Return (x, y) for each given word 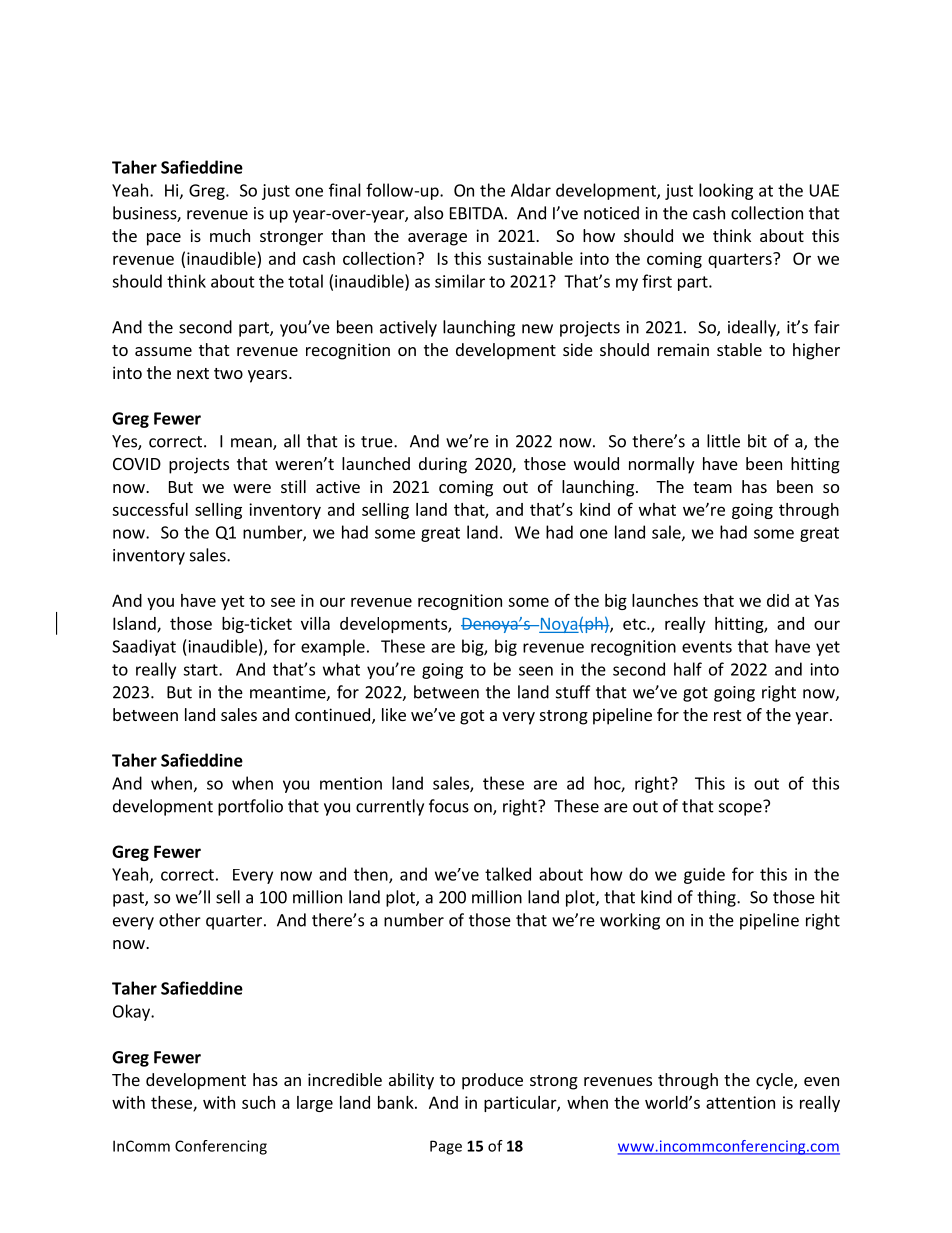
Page (446, 1147)
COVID (137, 464)
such (258, 1102)
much (230, 235)
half (688, 669)
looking (726, 191)
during (443, 465)
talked (508, 874)
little (723, 441)
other (180, 920)
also (428, 213)
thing (717, 898)
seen (536, 671)
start (201, 670)
